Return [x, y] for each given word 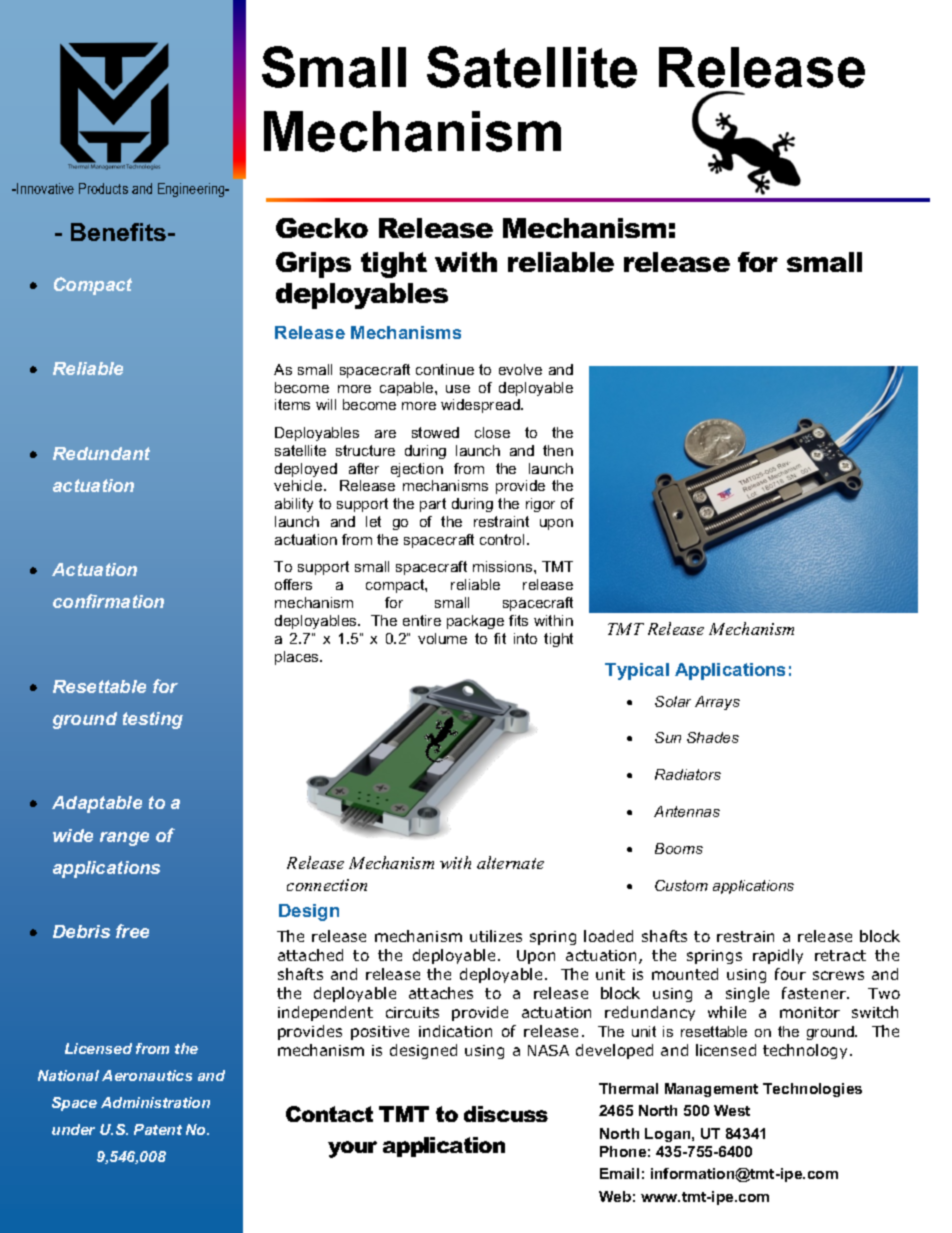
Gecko [322, 228]
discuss [506, 1114]
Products [103, 188]
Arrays [717, 703]
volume [442, 638]
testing [153, 720]
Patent [158, 1129]
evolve [520, 369]
